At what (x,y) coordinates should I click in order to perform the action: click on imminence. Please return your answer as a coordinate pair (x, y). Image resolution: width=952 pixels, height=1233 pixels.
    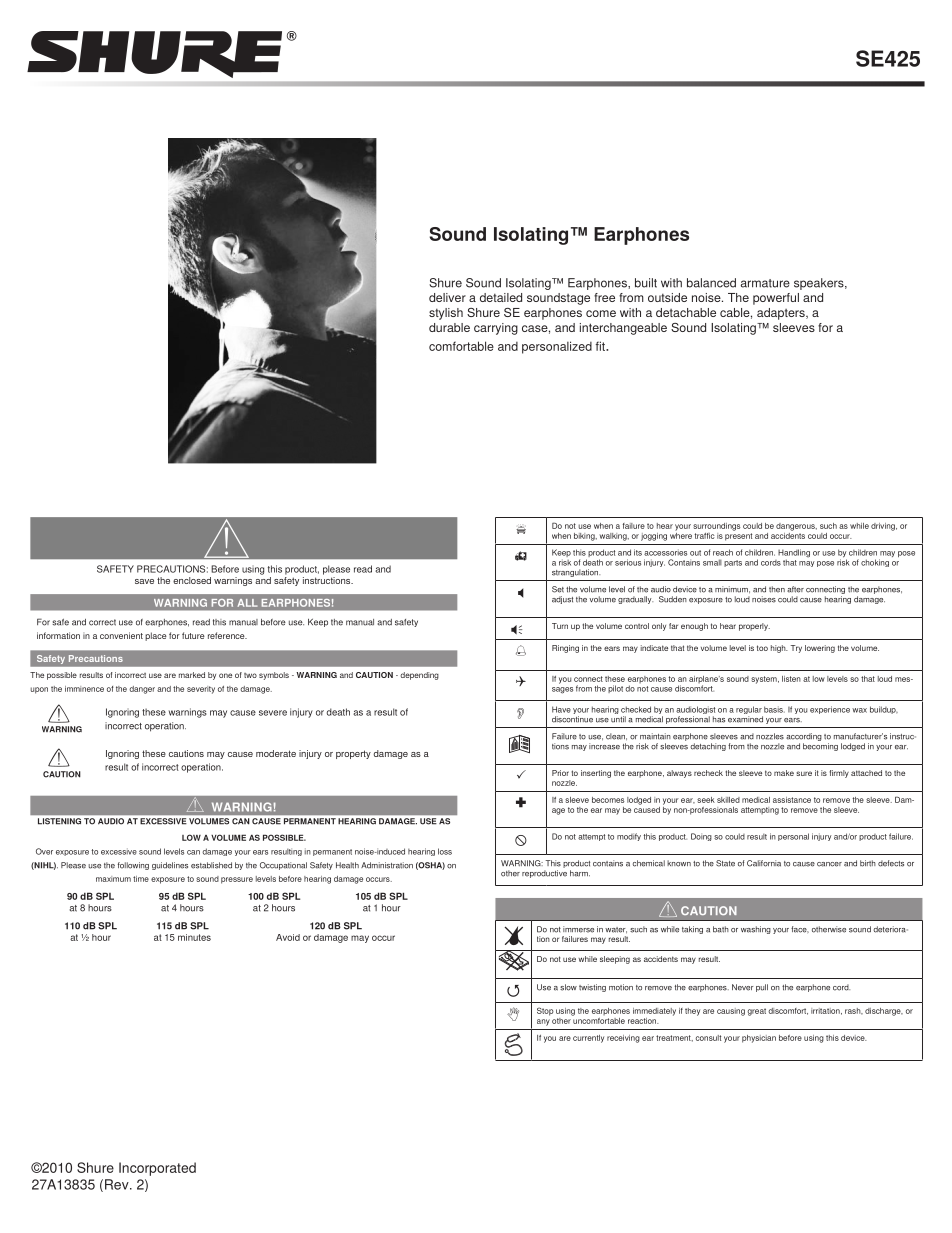
    Looking at the image, I should click on (84, 689).
